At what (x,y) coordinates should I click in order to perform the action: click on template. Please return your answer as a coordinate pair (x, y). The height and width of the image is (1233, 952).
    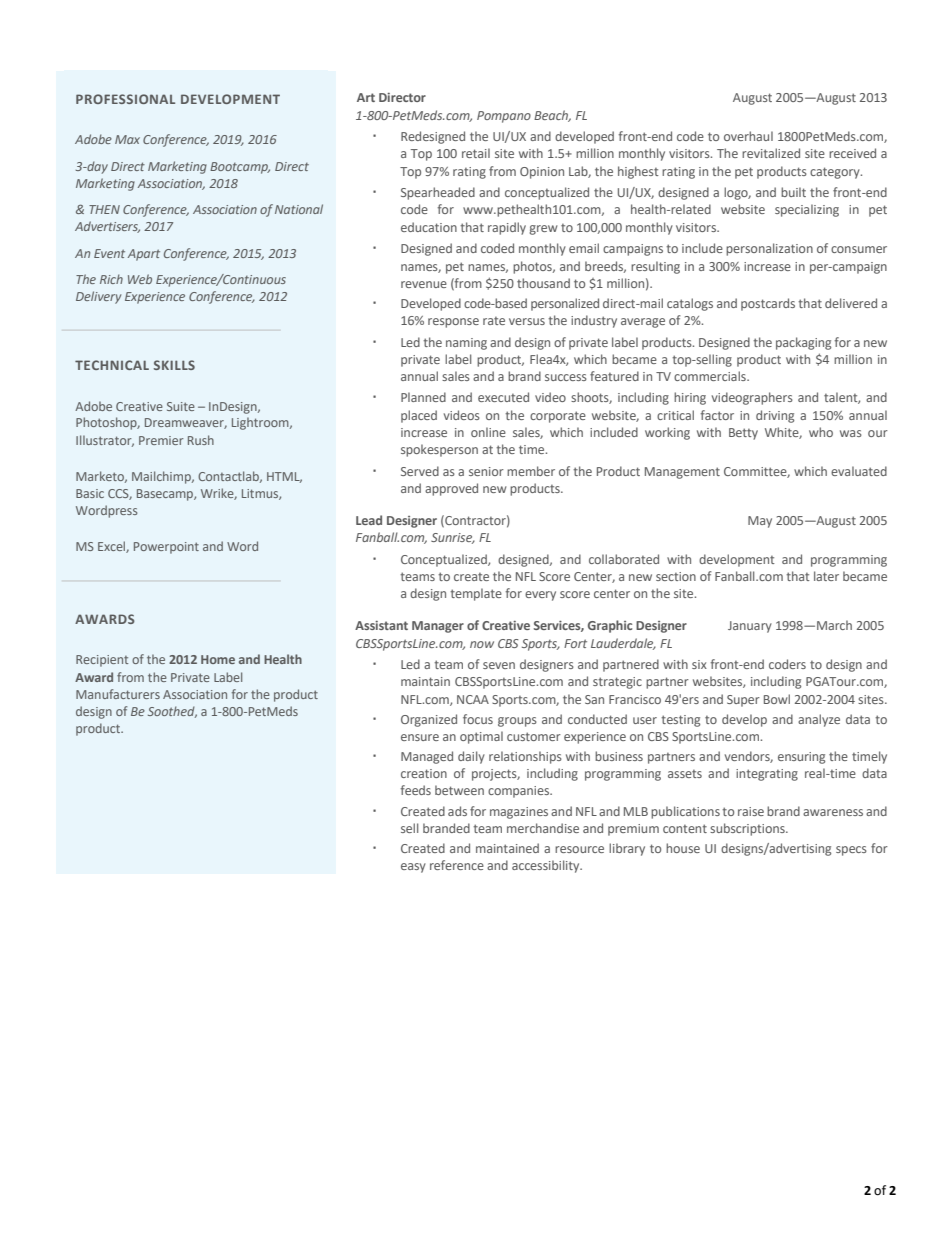
    Looking at the image, I should click on (476, 594).
